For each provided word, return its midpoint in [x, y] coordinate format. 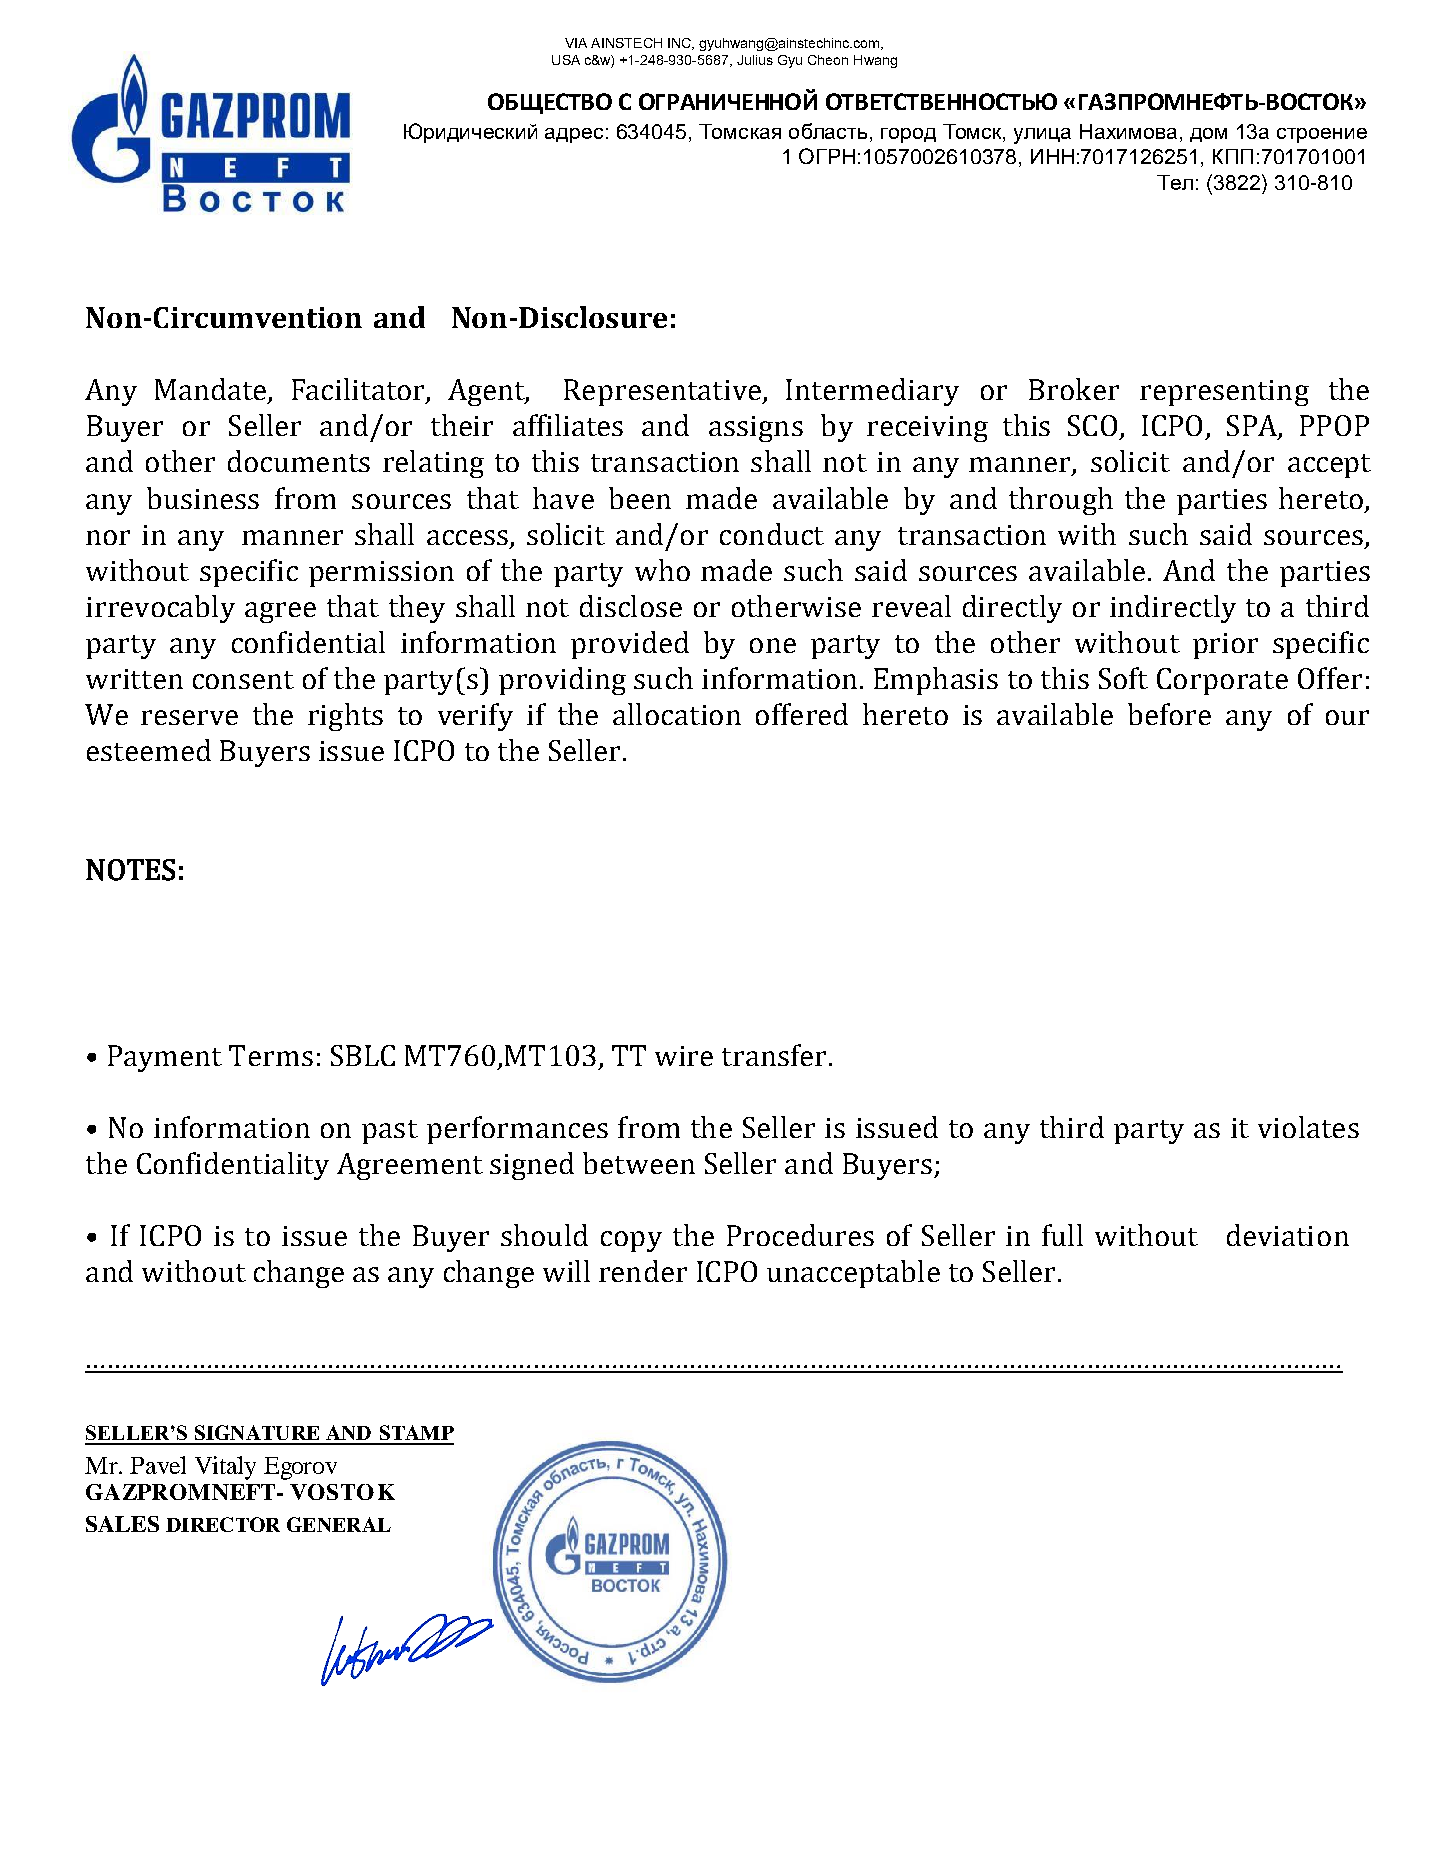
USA [566, 60]
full [1062, 1235]
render [643, 1271]
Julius [755, 60]
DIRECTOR [223, 1524]
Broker [1074, 389]
